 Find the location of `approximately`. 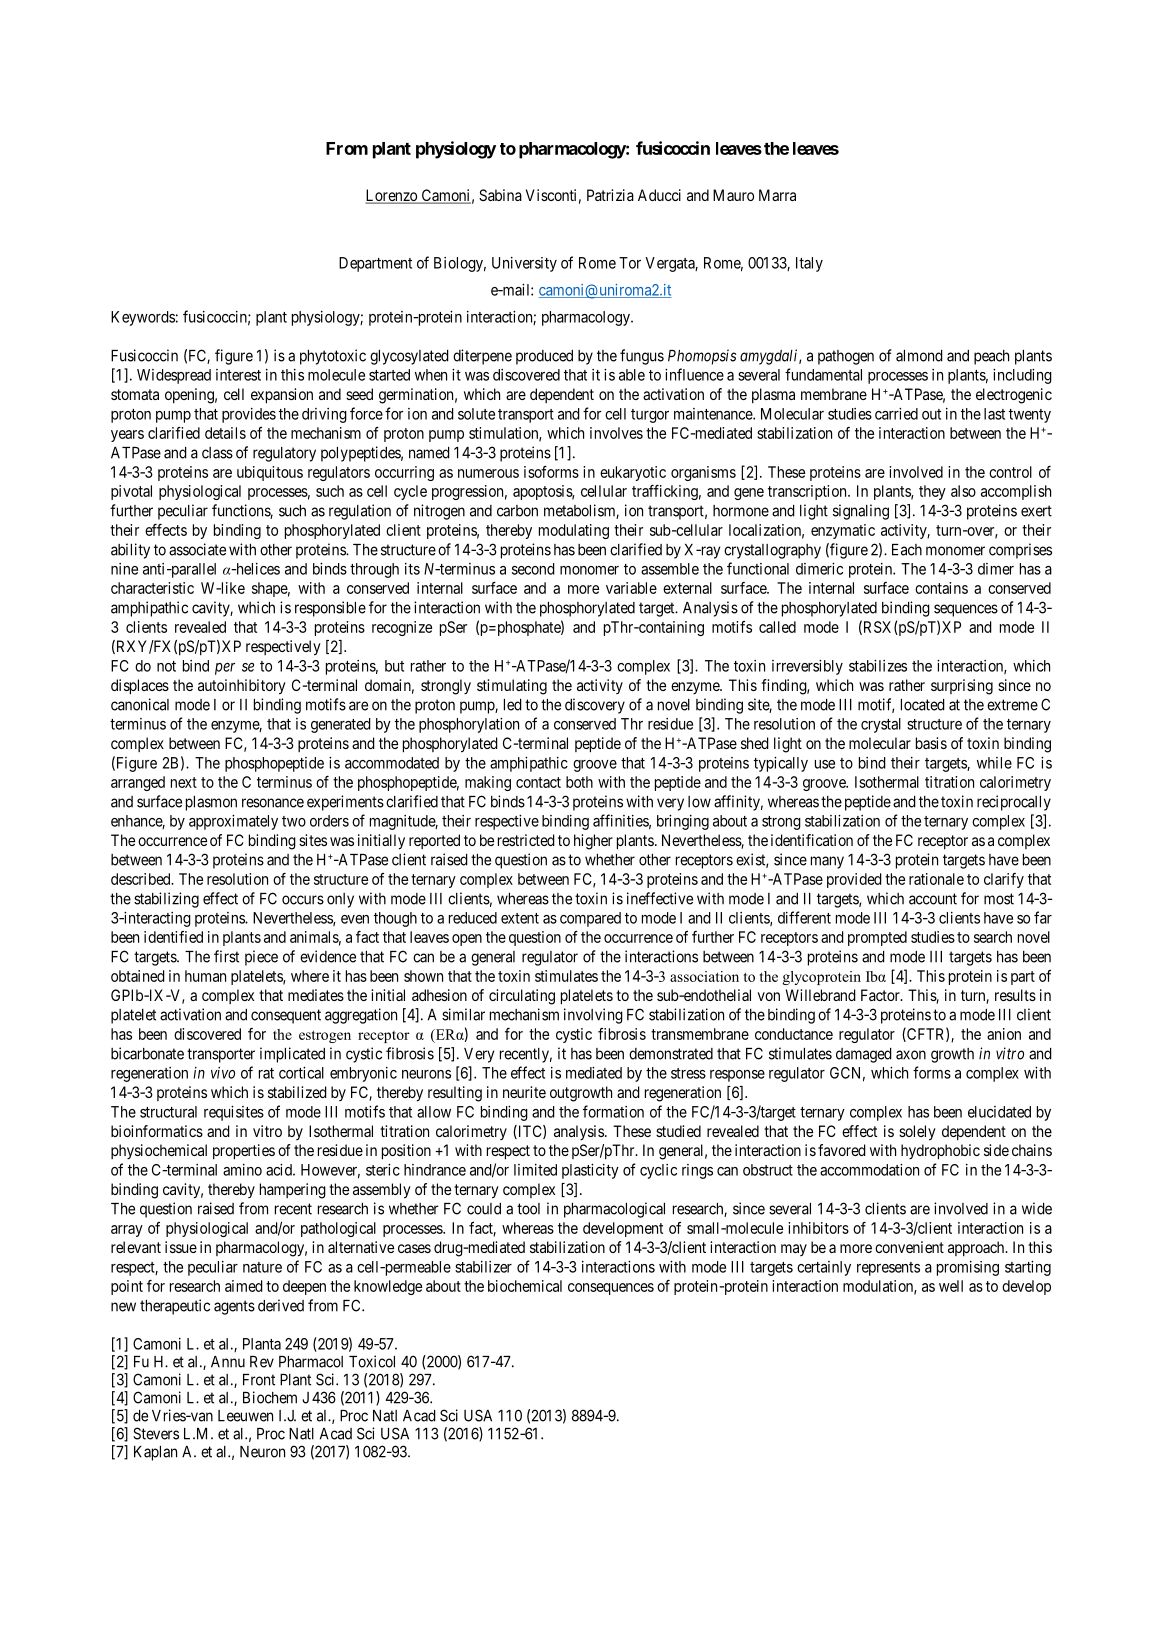

approximately is located at coordinates (233, 822).
